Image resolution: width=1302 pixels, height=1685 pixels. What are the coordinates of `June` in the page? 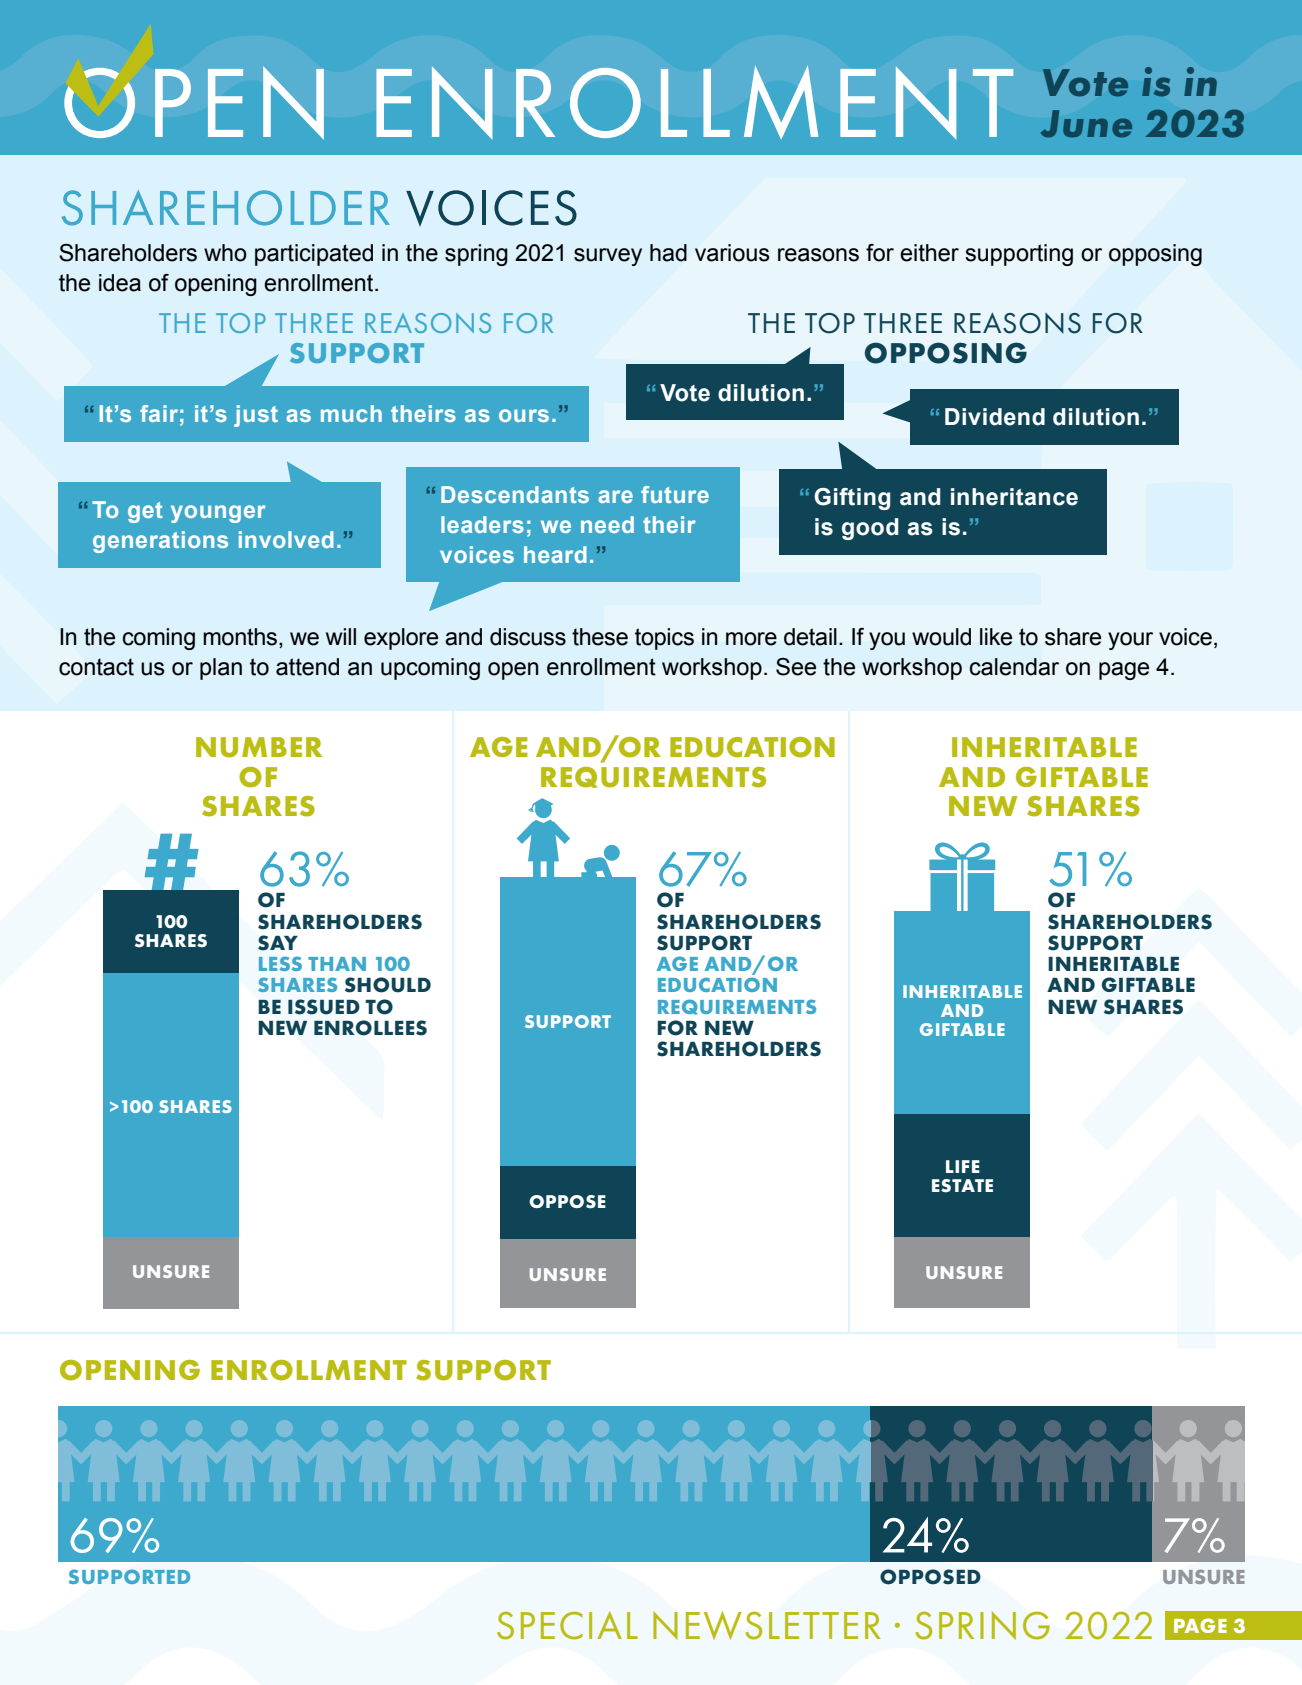 It's located at (1086, 123).
